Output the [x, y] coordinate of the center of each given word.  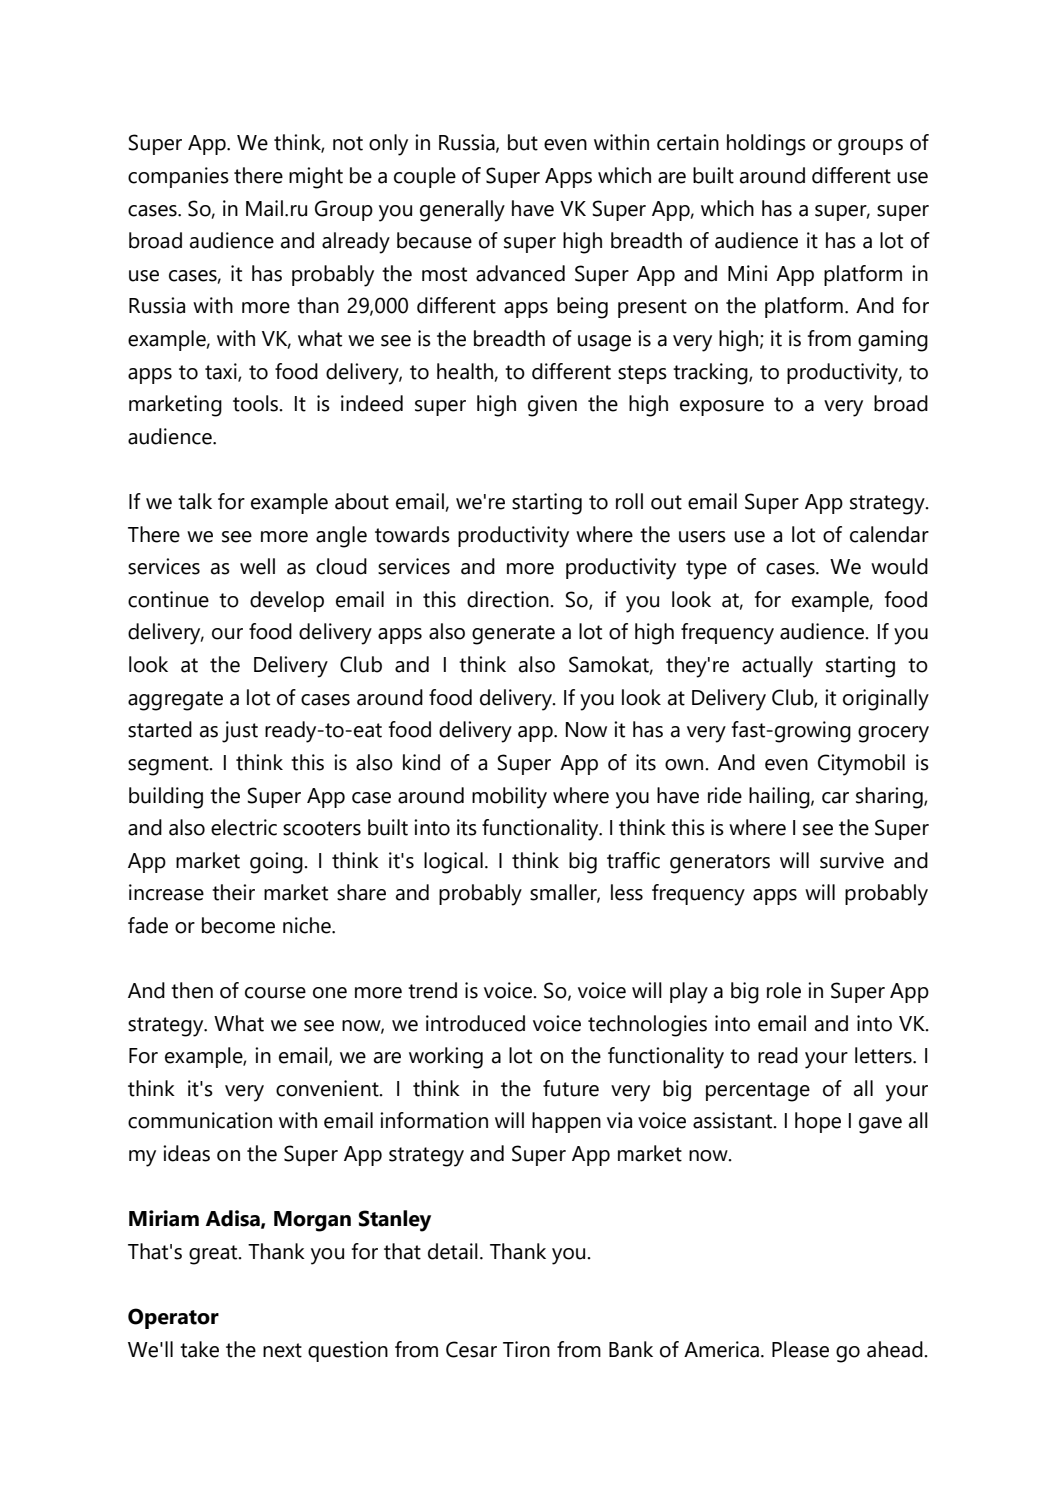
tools [257, 403]
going [277, 863]
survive [852, 860]
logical [453, 863]
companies [178, 177]
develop [287, 601]
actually [777, 667]
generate [513, 635]
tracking [711, 374]
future [571, 1088]
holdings [766, 145]
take [199, 1349]
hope [818, 1122]
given [552, 406]
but [523, 142]
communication [200, 1120]
